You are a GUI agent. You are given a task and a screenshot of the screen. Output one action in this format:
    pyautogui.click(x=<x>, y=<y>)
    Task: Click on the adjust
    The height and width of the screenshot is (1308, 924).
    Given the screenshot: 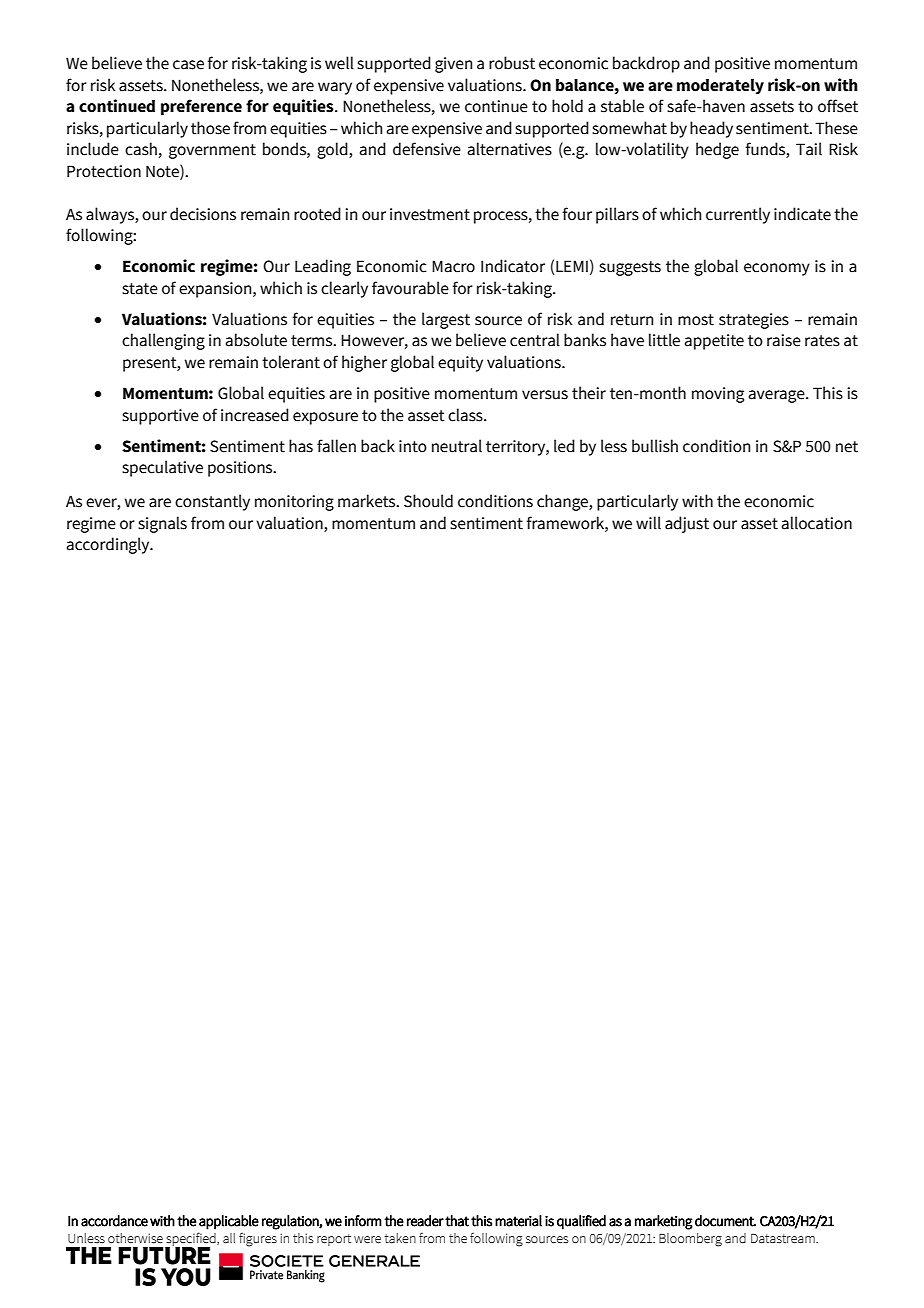 What is the action you would take?
    pyautogui.click(x=687, y=524)
